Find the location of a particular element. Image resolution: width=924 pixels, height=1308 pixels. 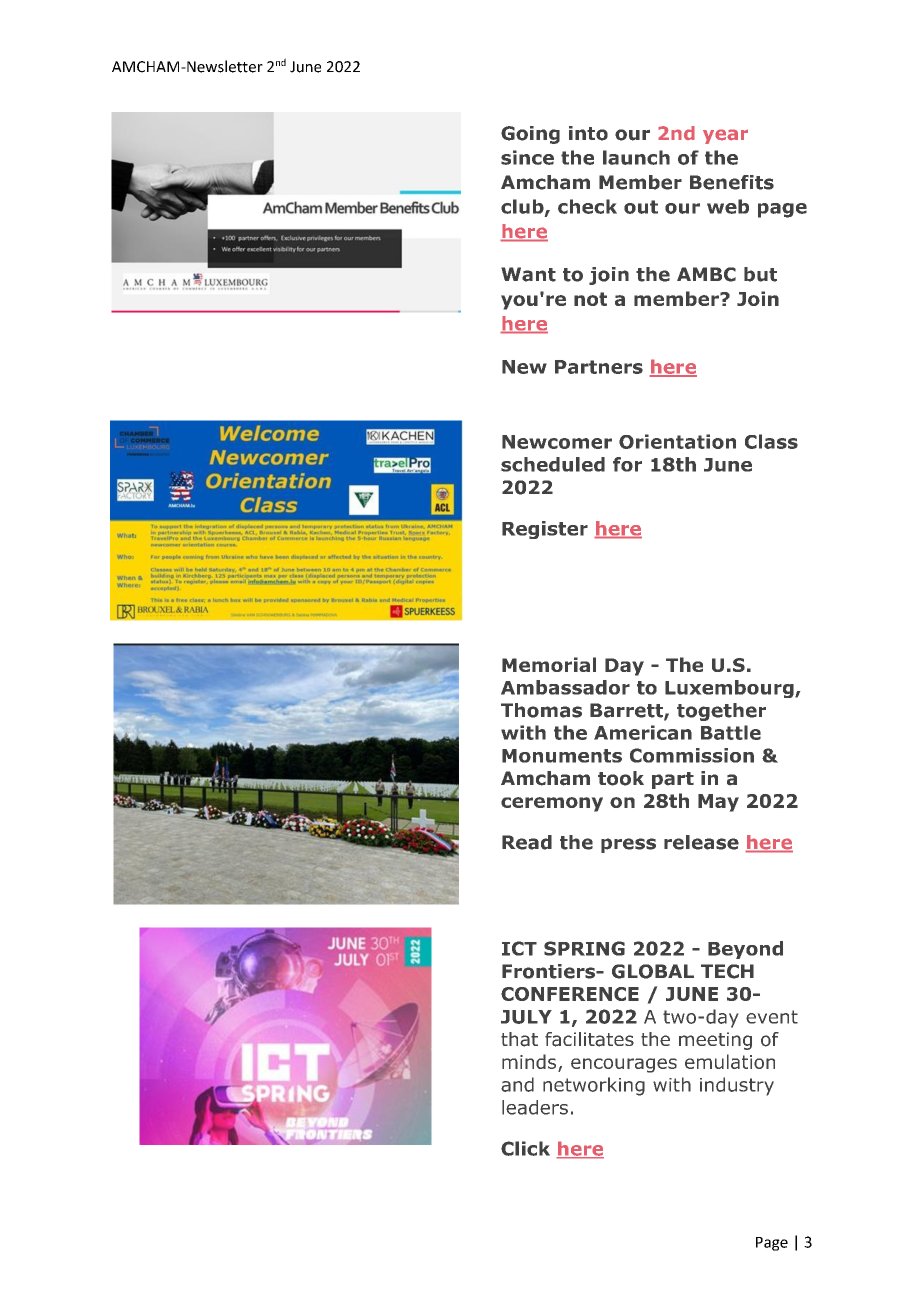

Memorial is located at coordinates (549, 664).
